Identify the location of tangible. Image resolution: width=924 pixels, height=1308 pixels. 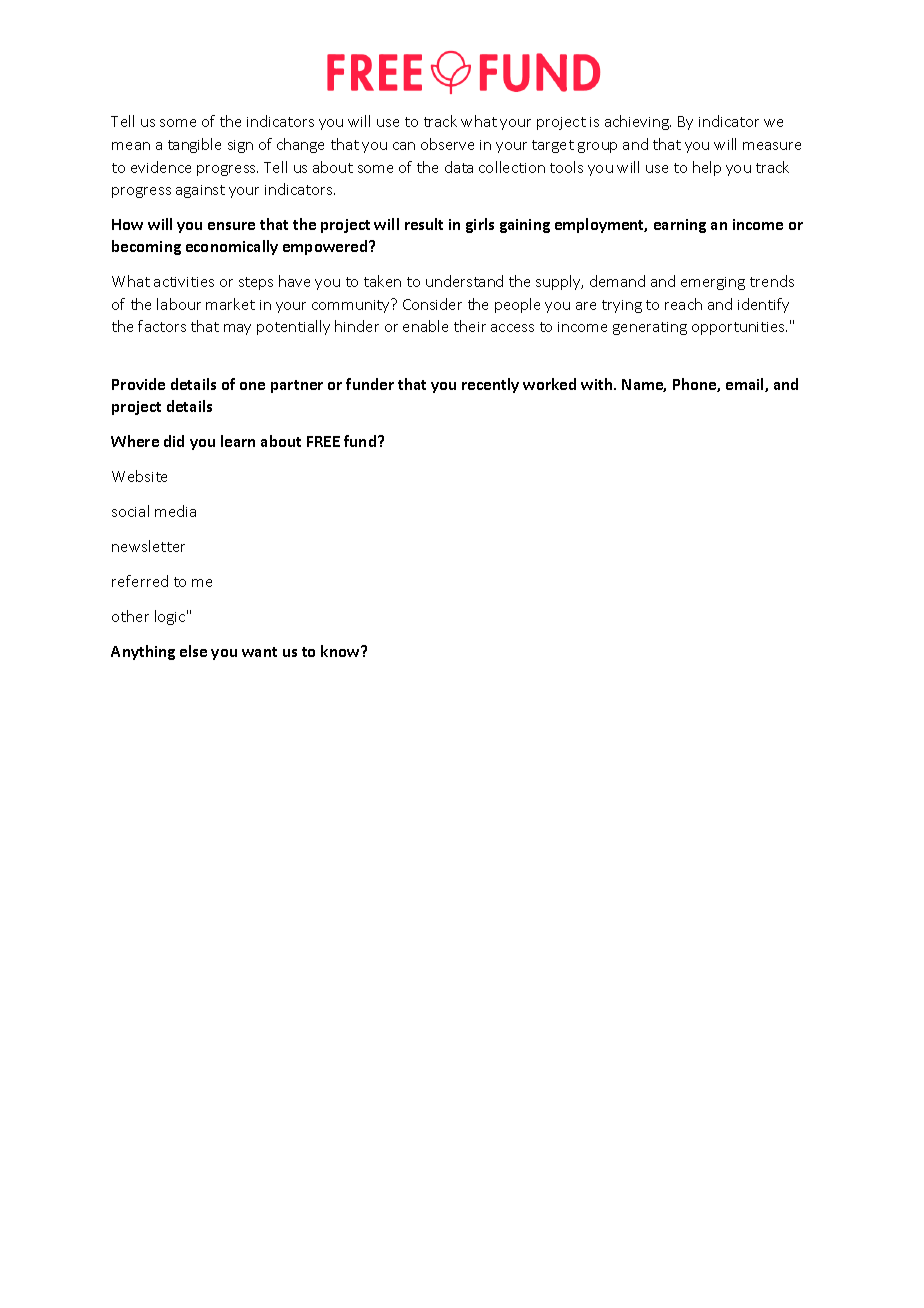
(194, 145).
